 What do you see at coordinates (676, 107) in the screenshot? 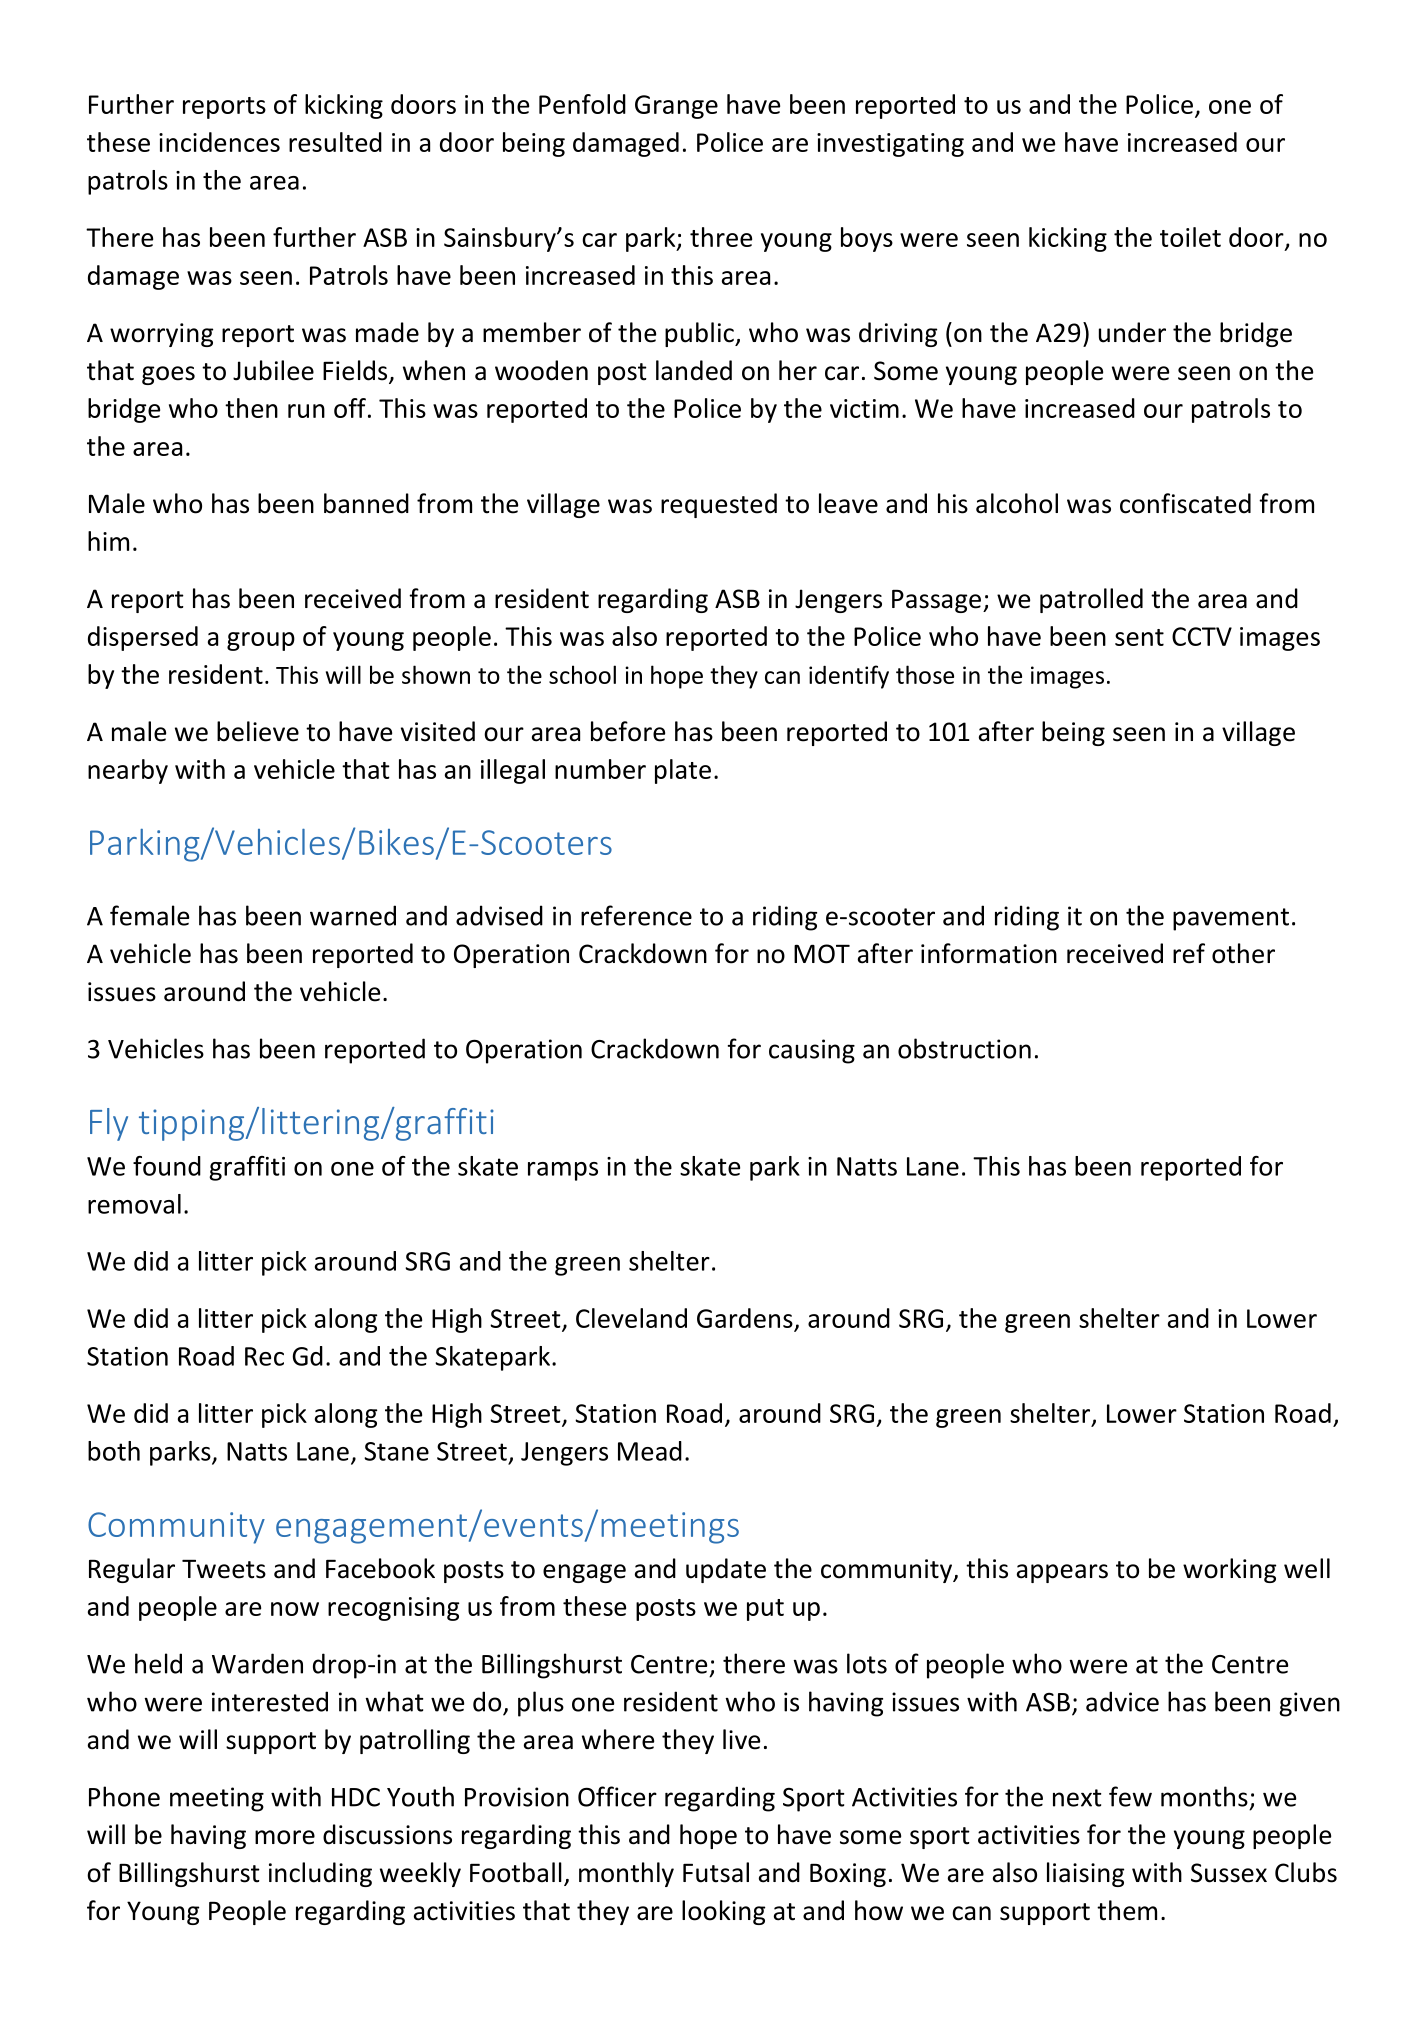
I see `Grange` at bounding box center [676, 107].
